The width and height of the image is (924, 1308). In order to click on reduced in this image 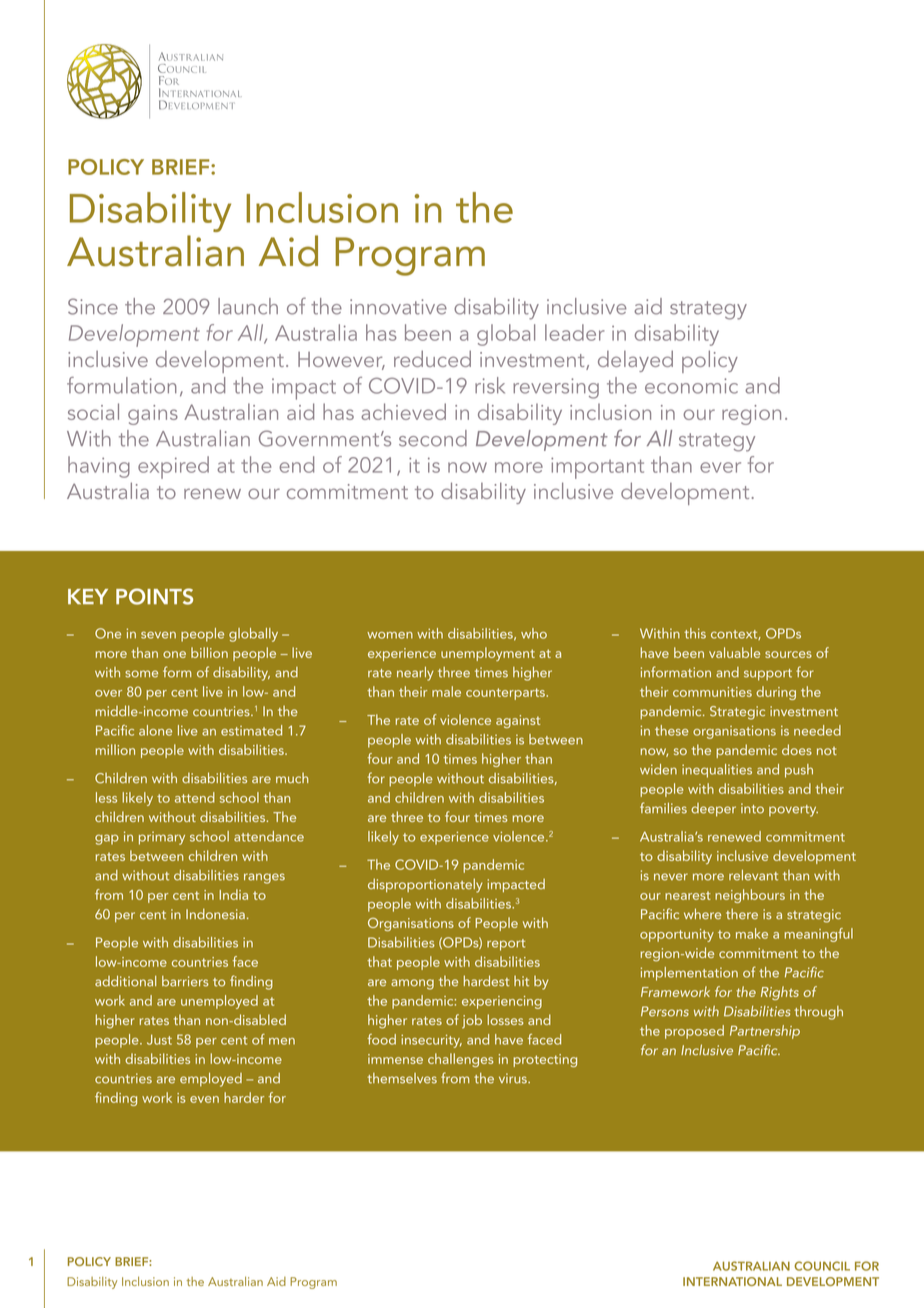, I will do `click(432, 358)`.
